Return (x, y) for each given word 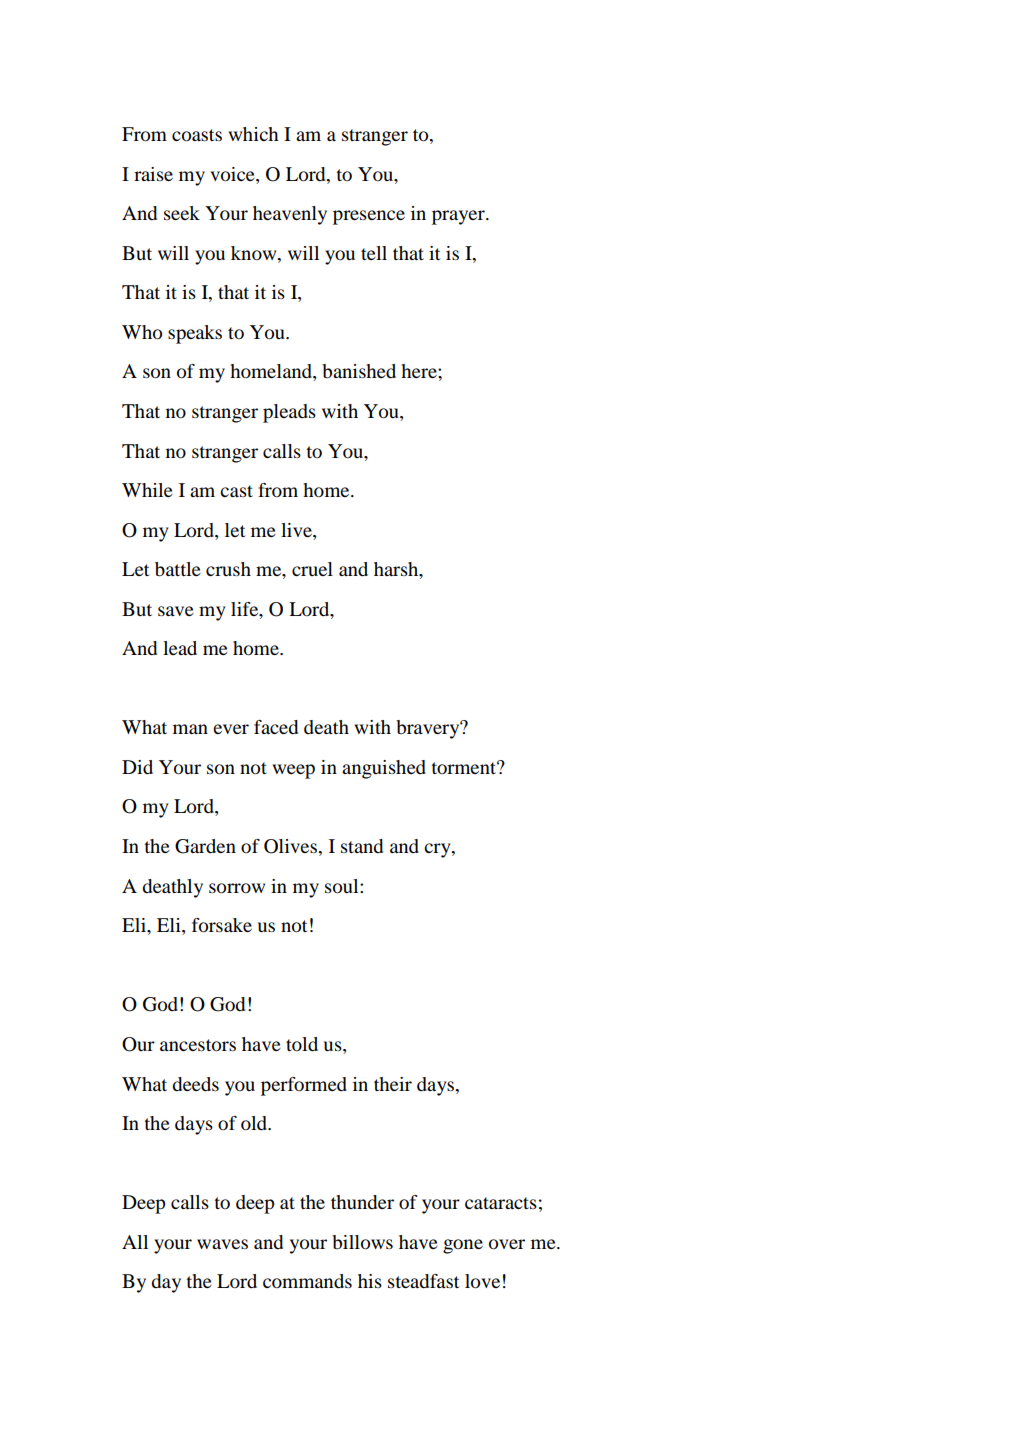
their (393, 1084)
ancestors (198, 1045)
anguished (384, 769)
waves (222, 1244)
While (147, 490)
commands (307, 1281)
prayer (459, 217)
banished (359, 371)
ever (231, 729)
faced (276, 727)
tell (374, 253)
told (302, 1044)
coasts (197, 135)
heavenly (290, 215)
